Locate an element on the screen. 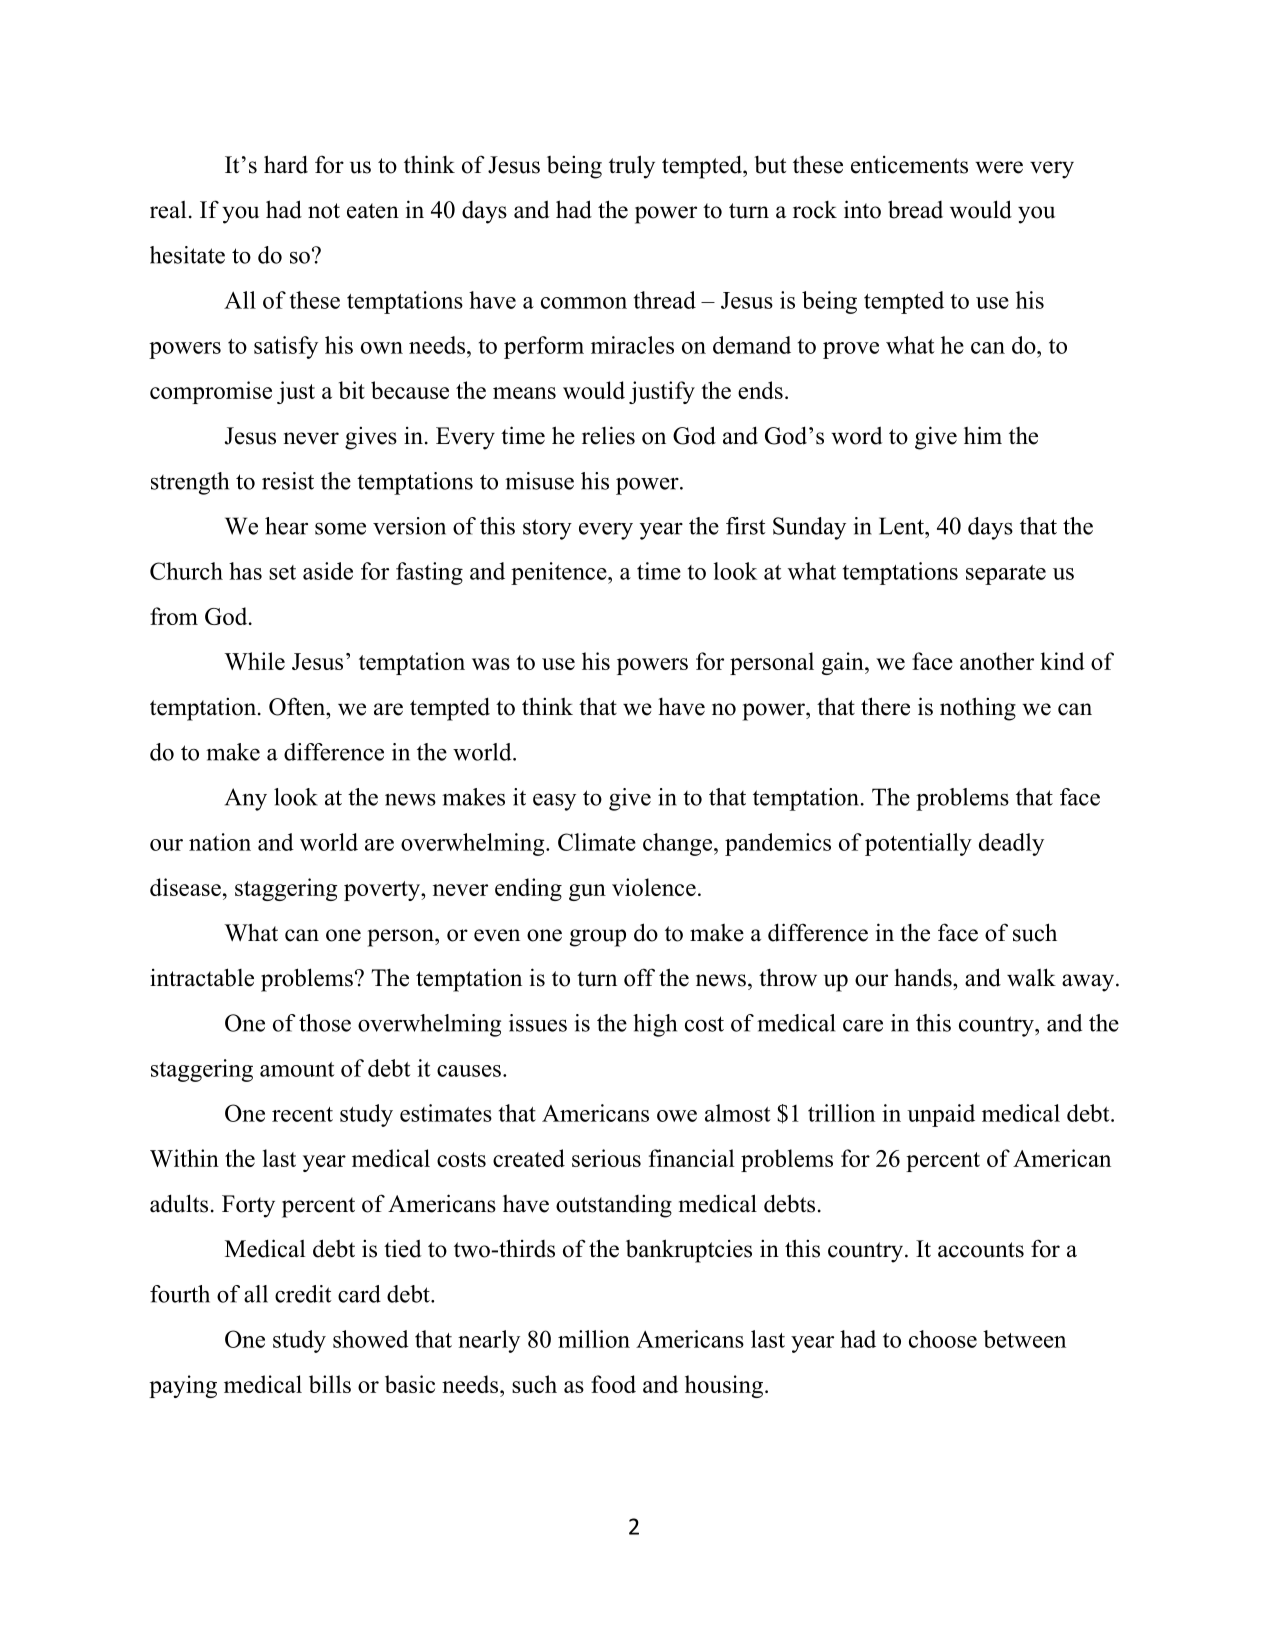 Image resolution: width=1271 pixels, height=1645 pixels. set is located at coordinates (282, 572).
